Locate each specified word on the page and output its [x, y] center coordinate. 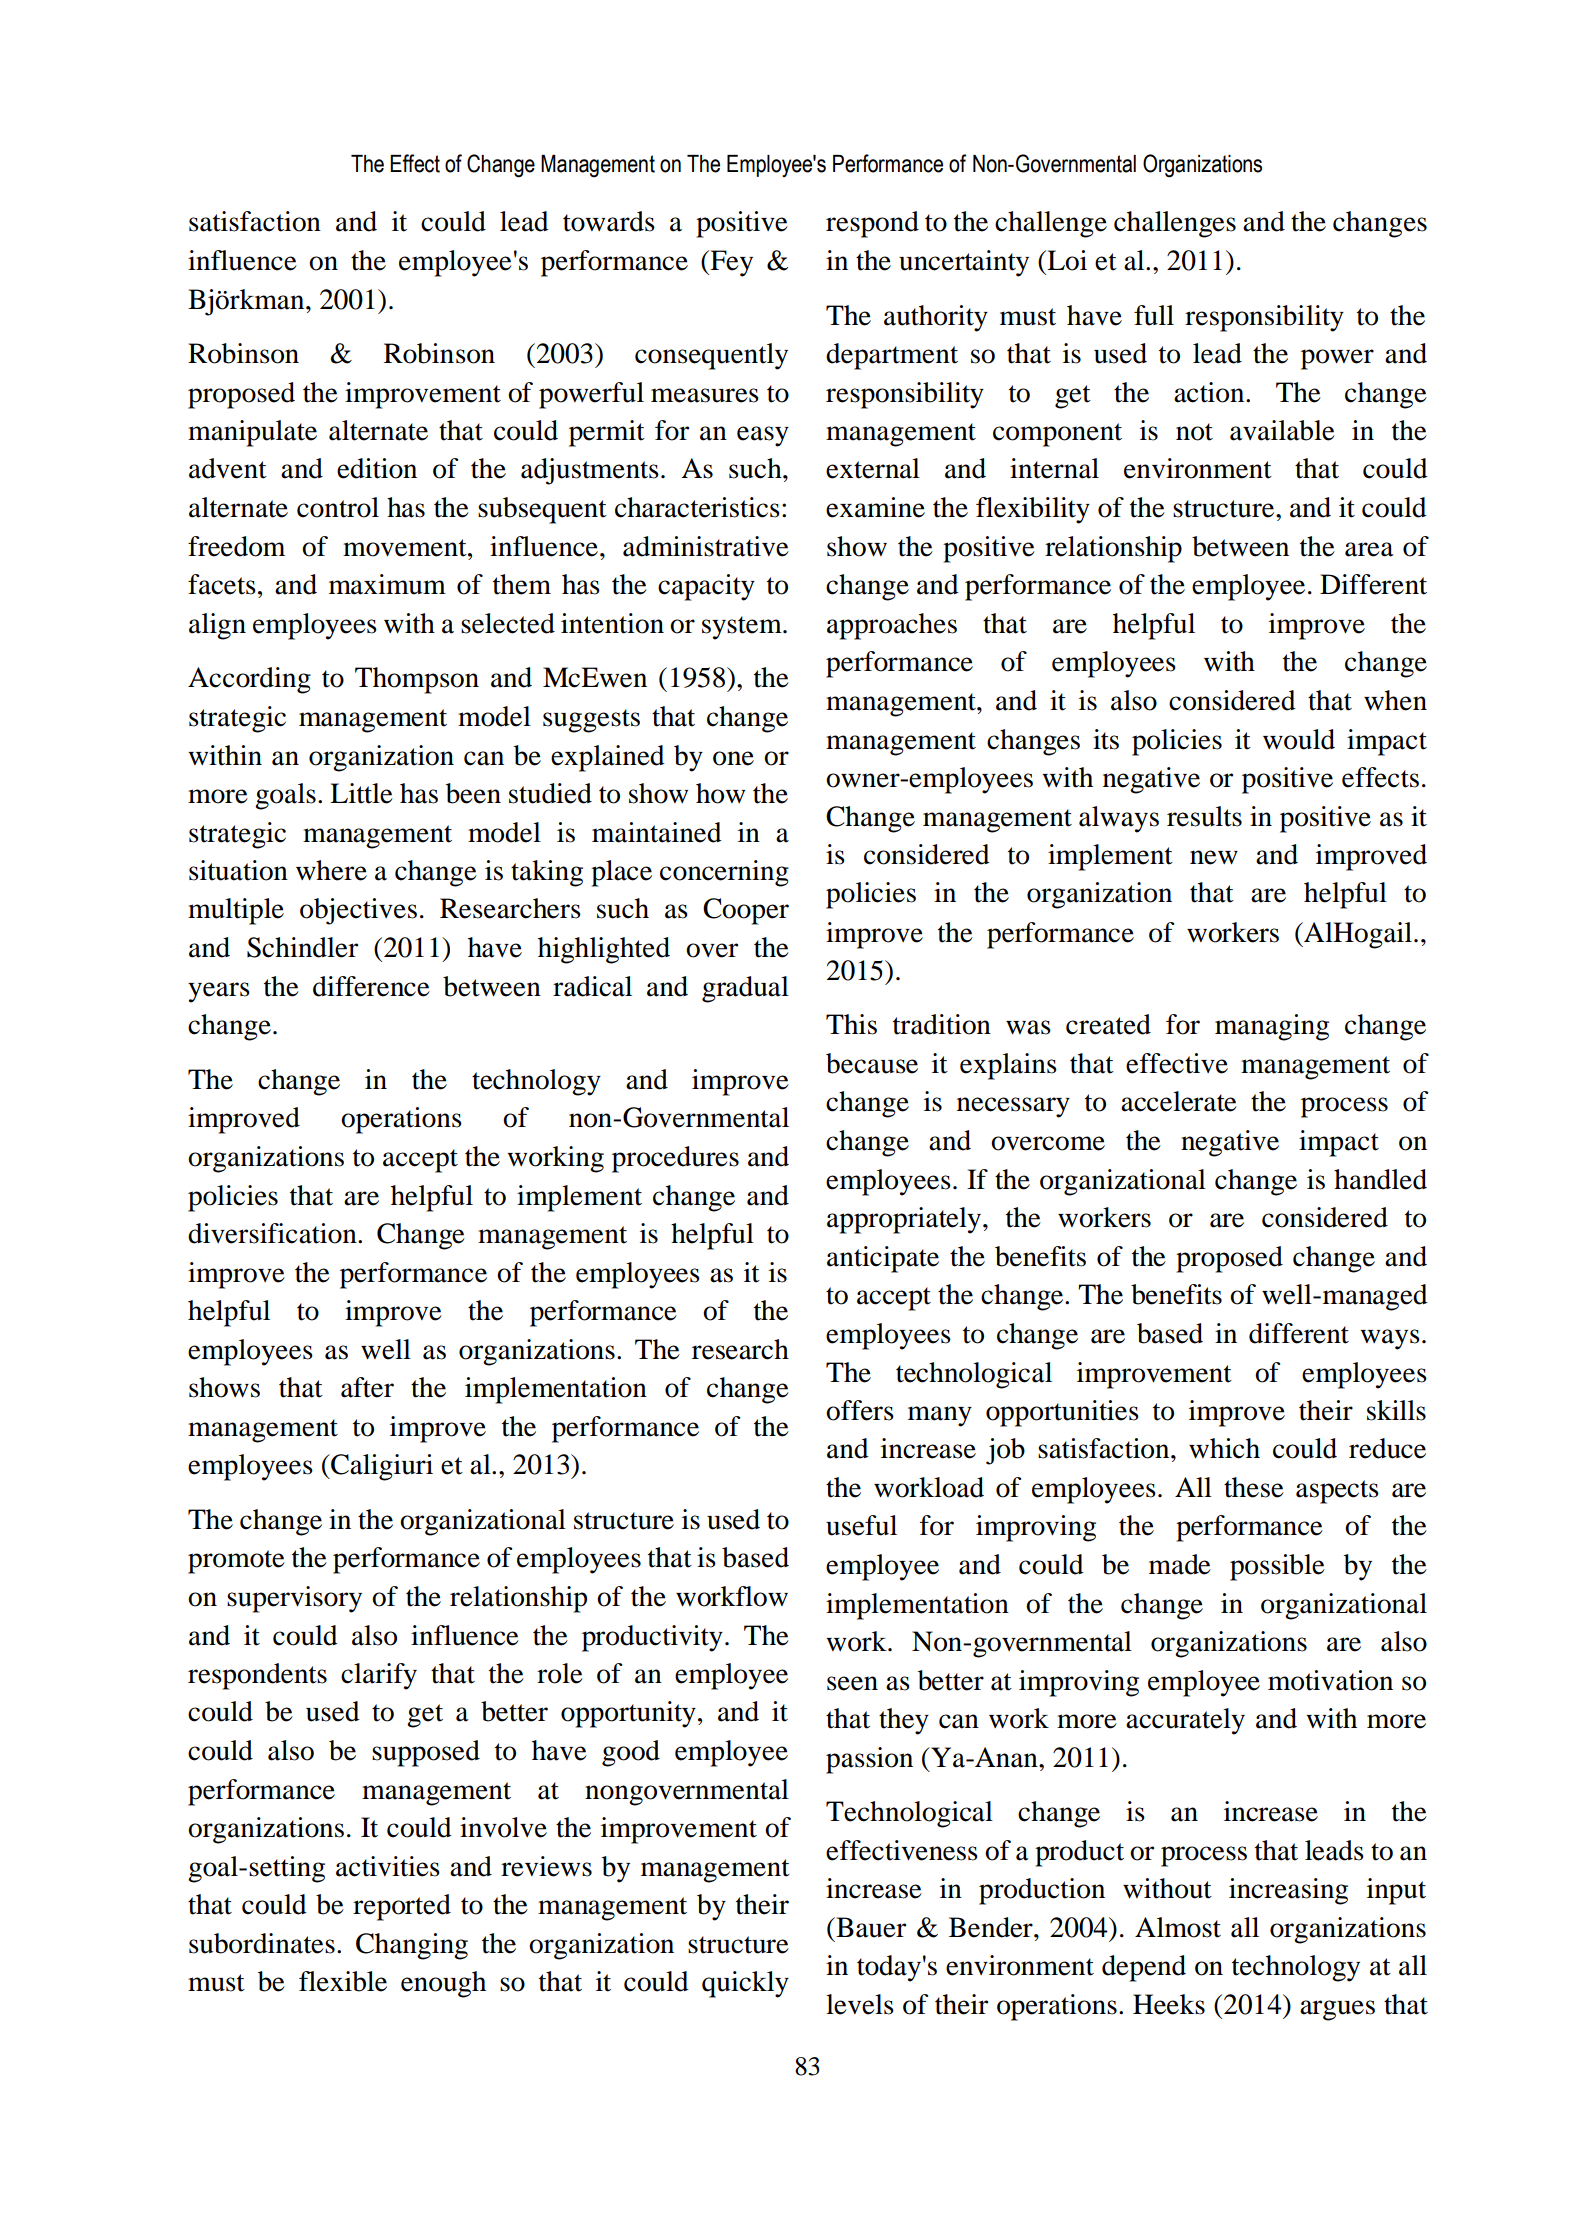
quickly [745, 1984]
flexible [343, 1981]
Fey [730, 263]
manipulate [252, 433]
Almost [1178, 1927]
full [1154, 315]
